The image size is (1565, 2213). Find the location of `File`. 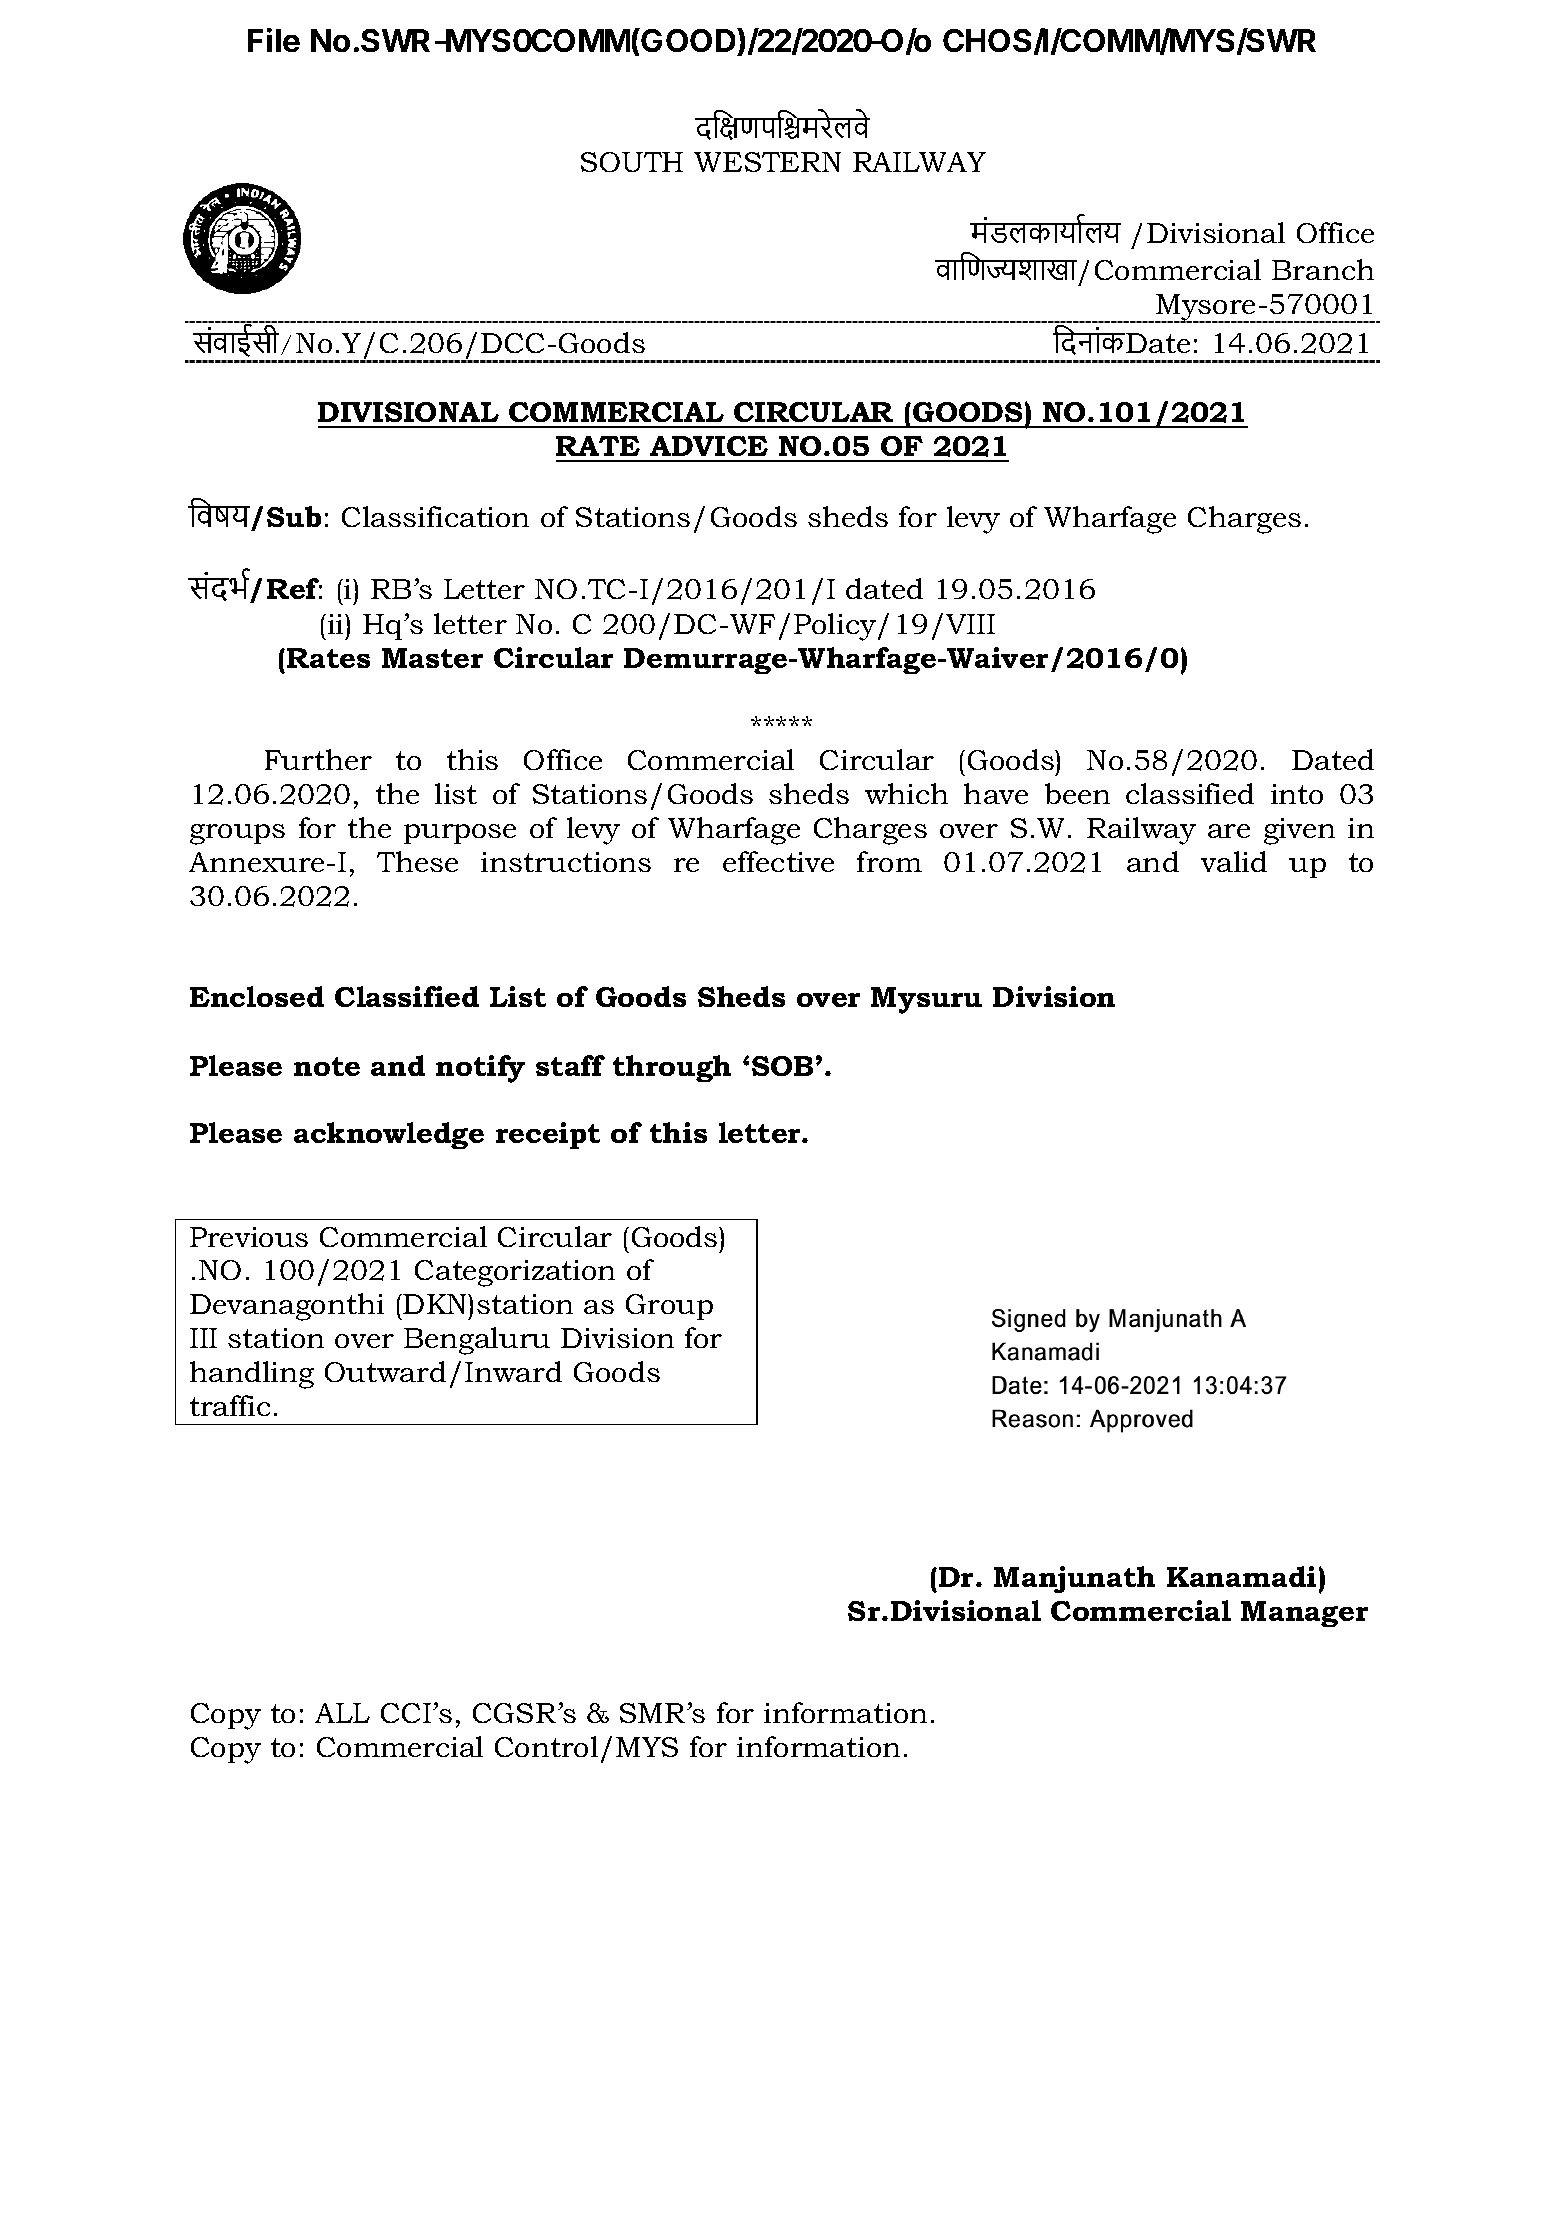

File is located at coordinates (274, 40).
